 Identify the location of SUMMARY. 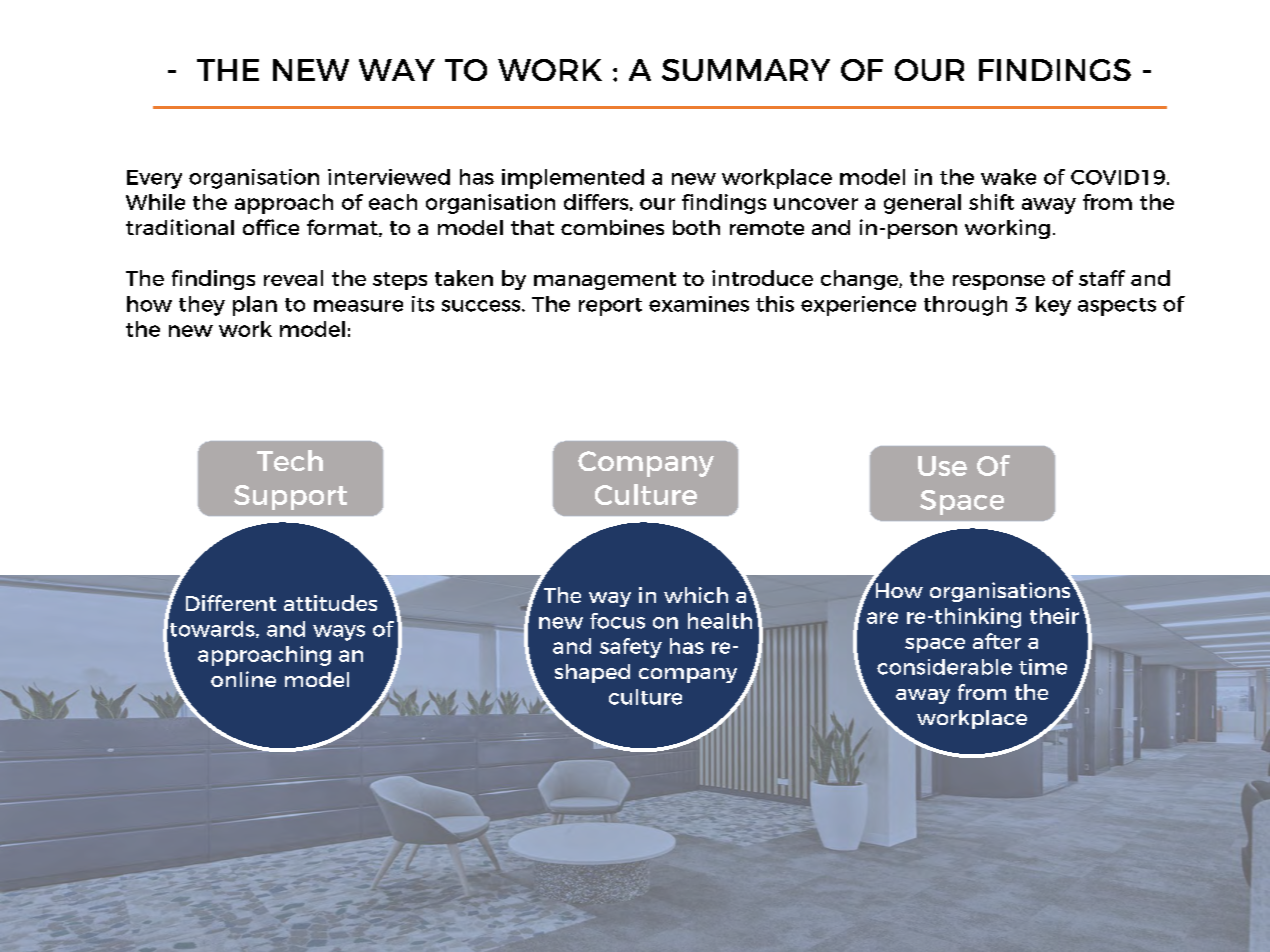
(746, 70).
